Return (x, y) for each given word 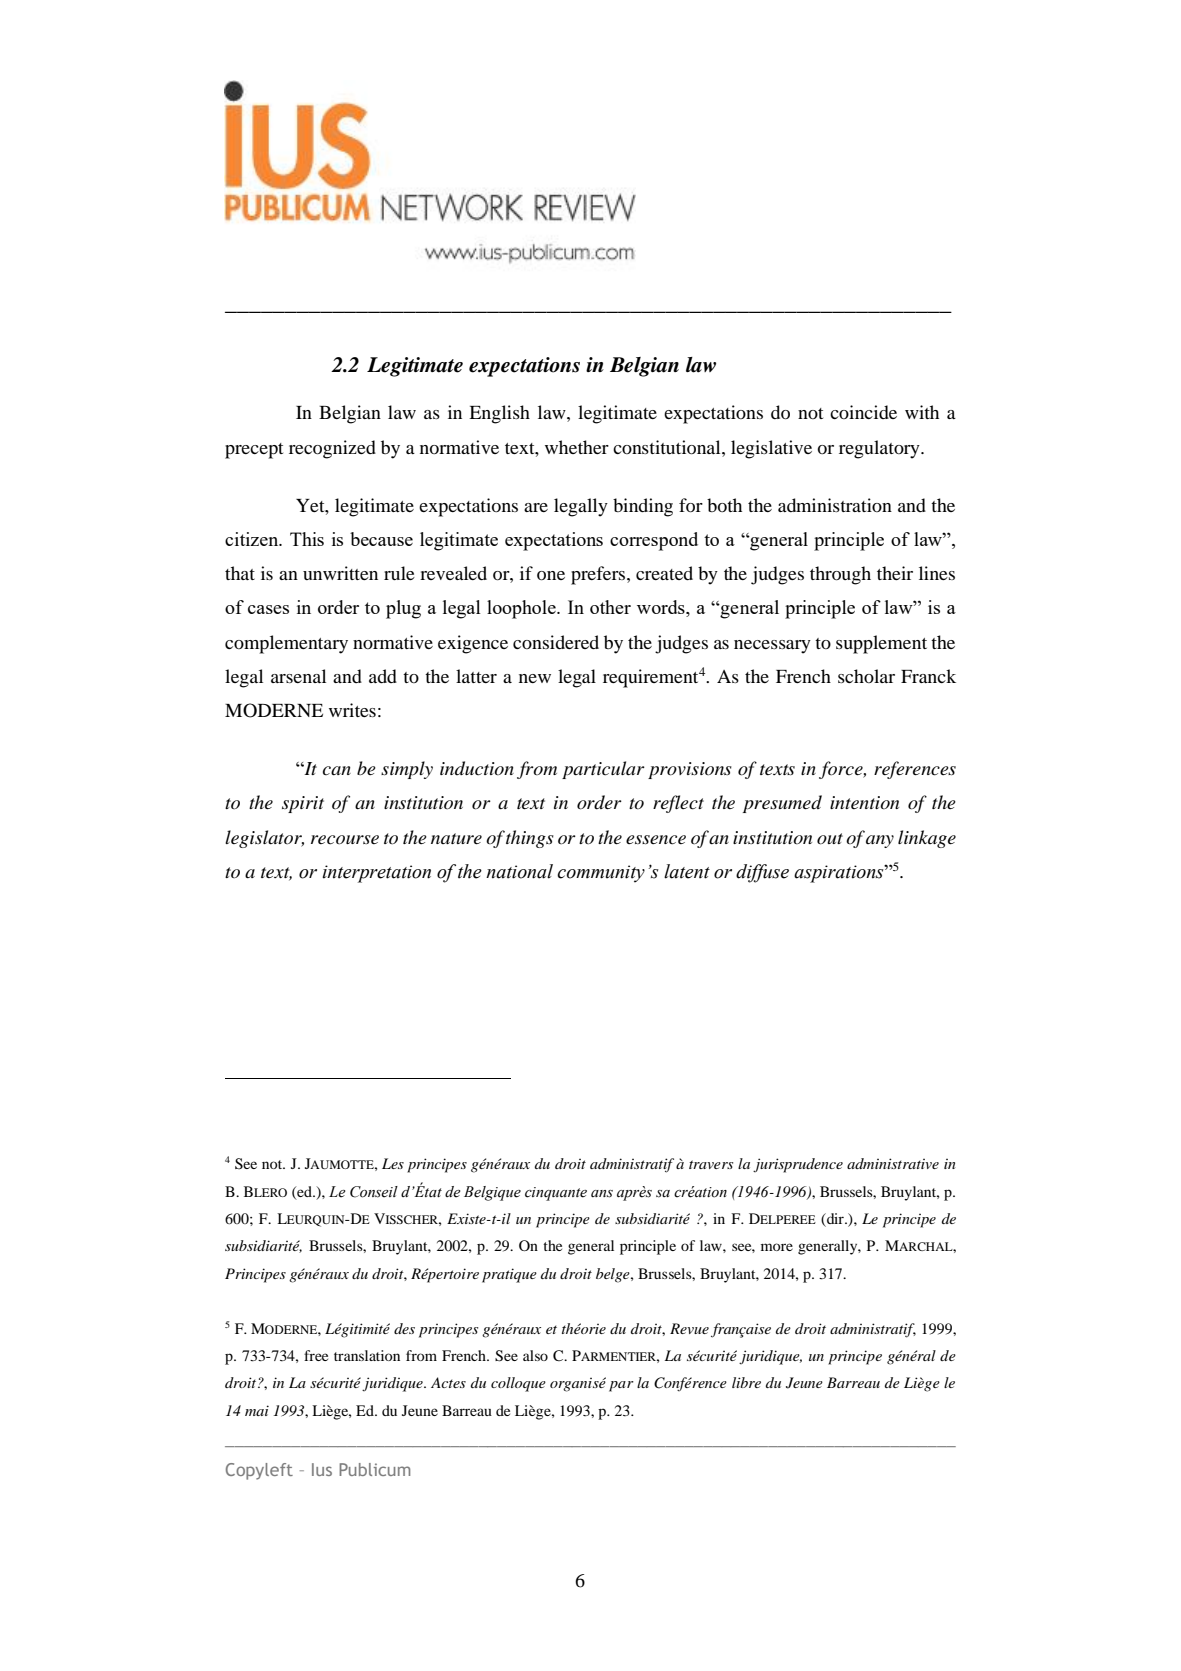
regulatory (880, 449)
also (535, 1355)
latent (687, 871)
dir (835, 1218)
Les (393, 1163)
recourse (345, 840)
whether (577, 447)
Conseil (374, 1192)
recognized (332, 449)
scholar (866, 676)
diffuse (762, 873)
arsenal (298, 676)
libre (746, 1382)
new (535, 678)
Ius (322, 1469)
